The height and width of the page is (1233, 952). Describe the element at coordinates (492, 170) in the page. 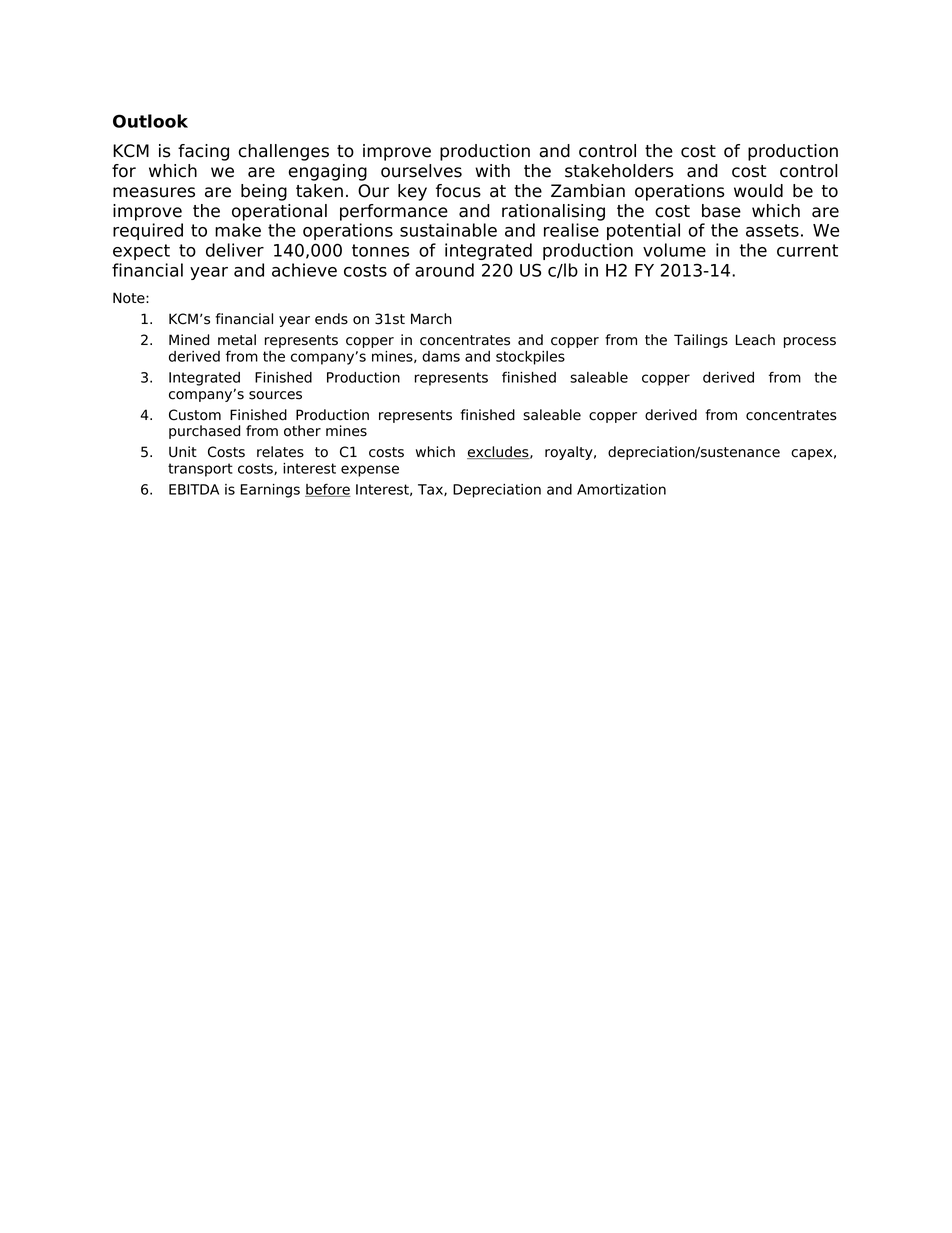

I see `with` at that location.
